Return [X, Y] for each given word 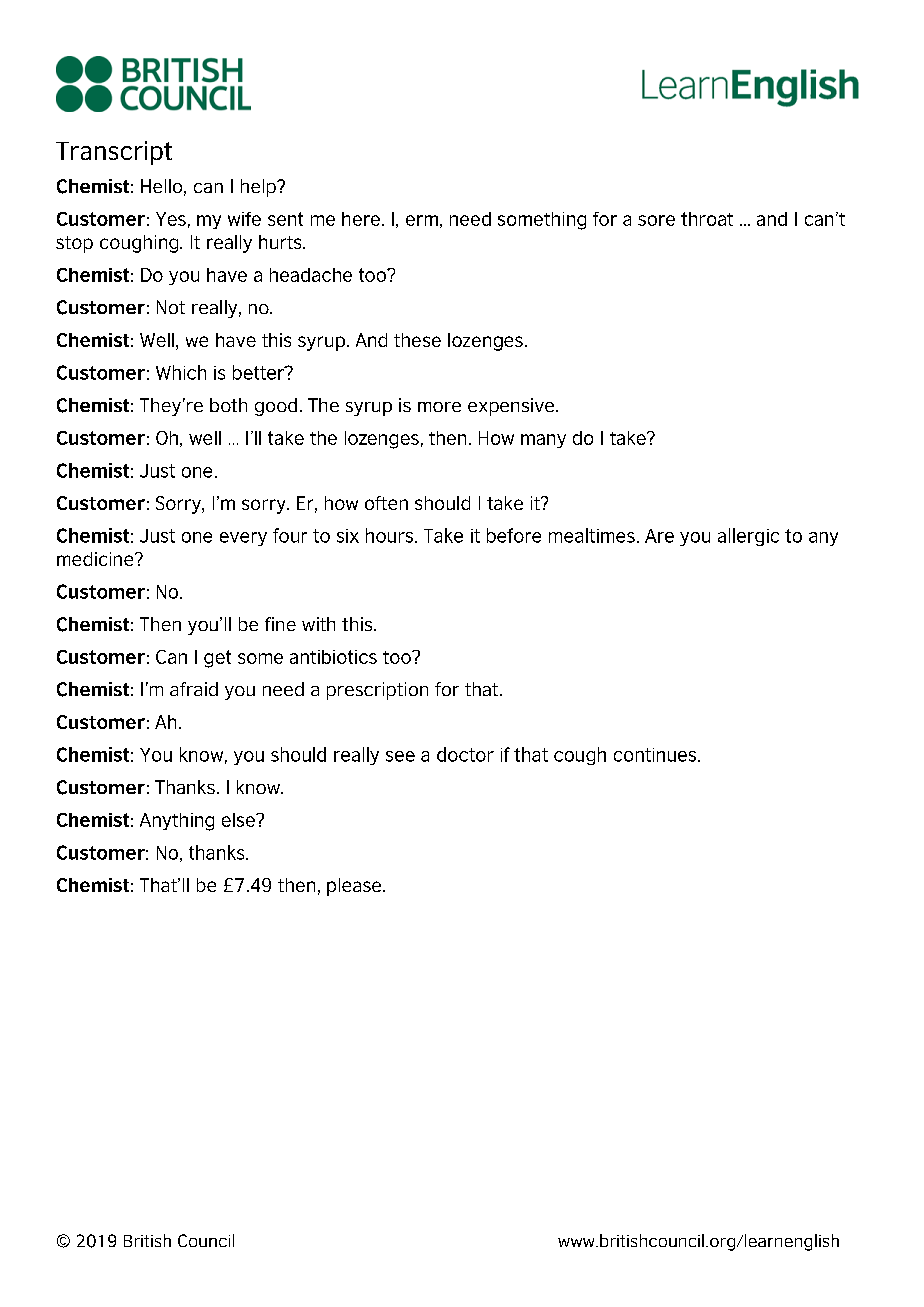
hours [391, 535]
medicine [96, 559]
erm [422, 220]
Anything [177, 822]
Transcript [114, 153]
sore [656, 220]
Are [659, 536]
